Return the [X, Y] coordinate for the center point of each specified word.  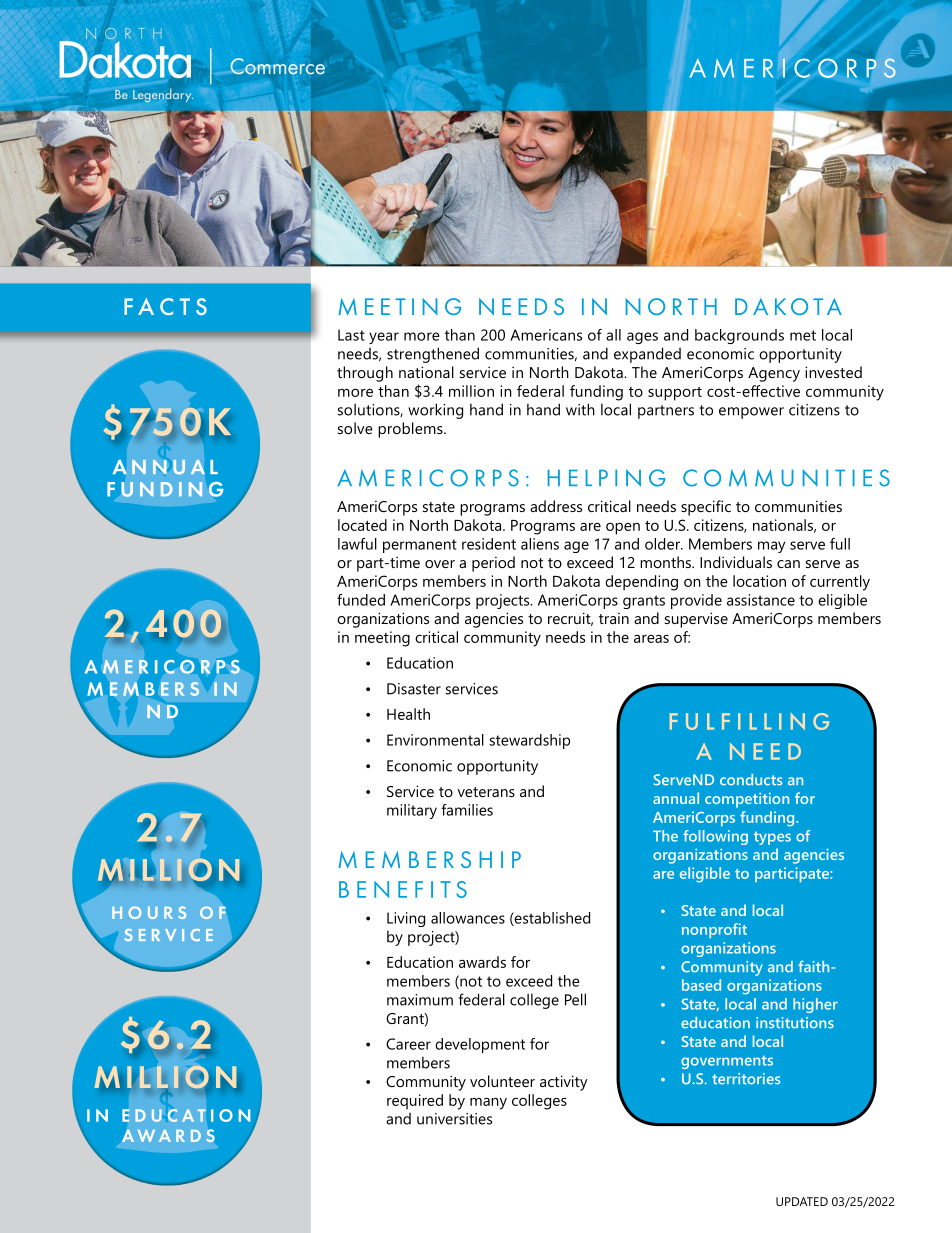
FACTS [165, 306]
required [415, 1102]
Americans [546, 335]
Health [408, 714]
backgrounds [739, 336]
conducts [751, 780]
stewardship [529, 741]
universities [454, 1119]
